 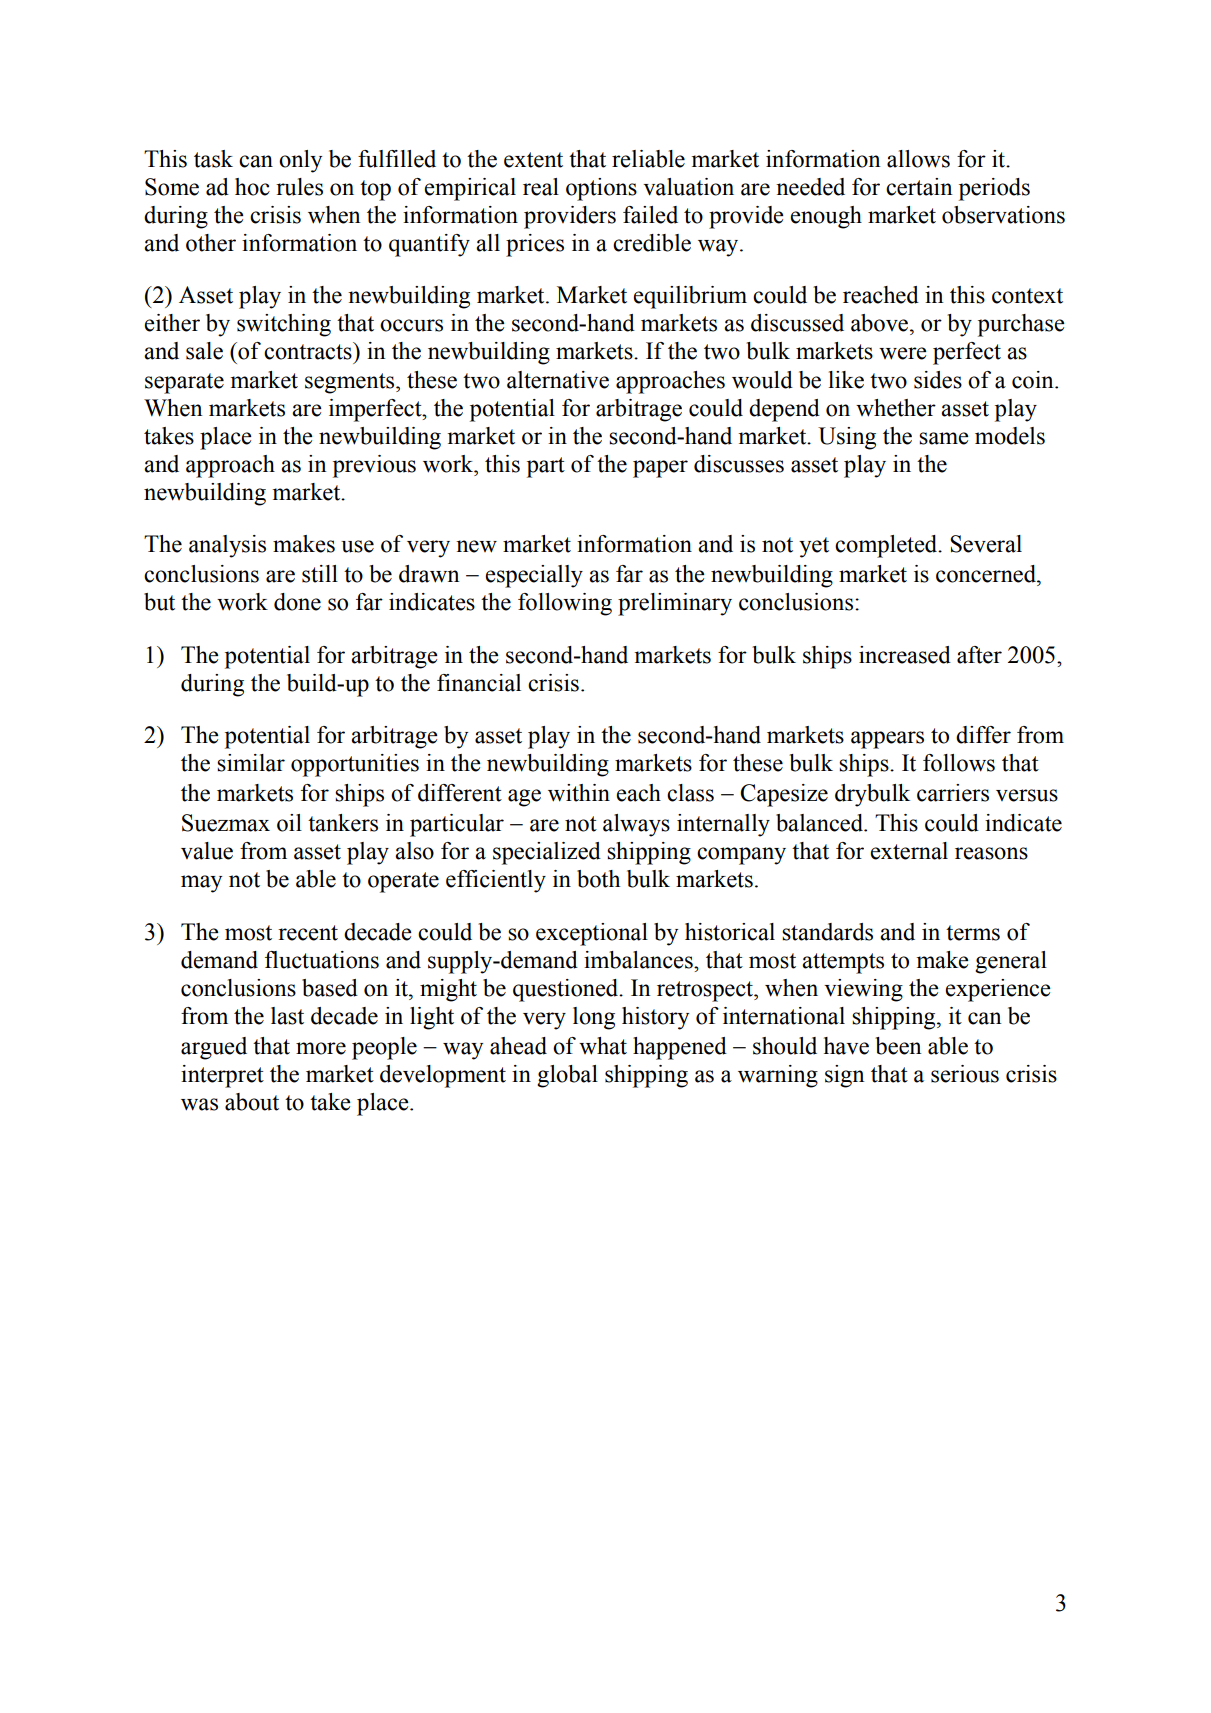 What do you see at coordinates (905, 655) in the screenshot?
I see `increased` at bounding box center [905, 655].
